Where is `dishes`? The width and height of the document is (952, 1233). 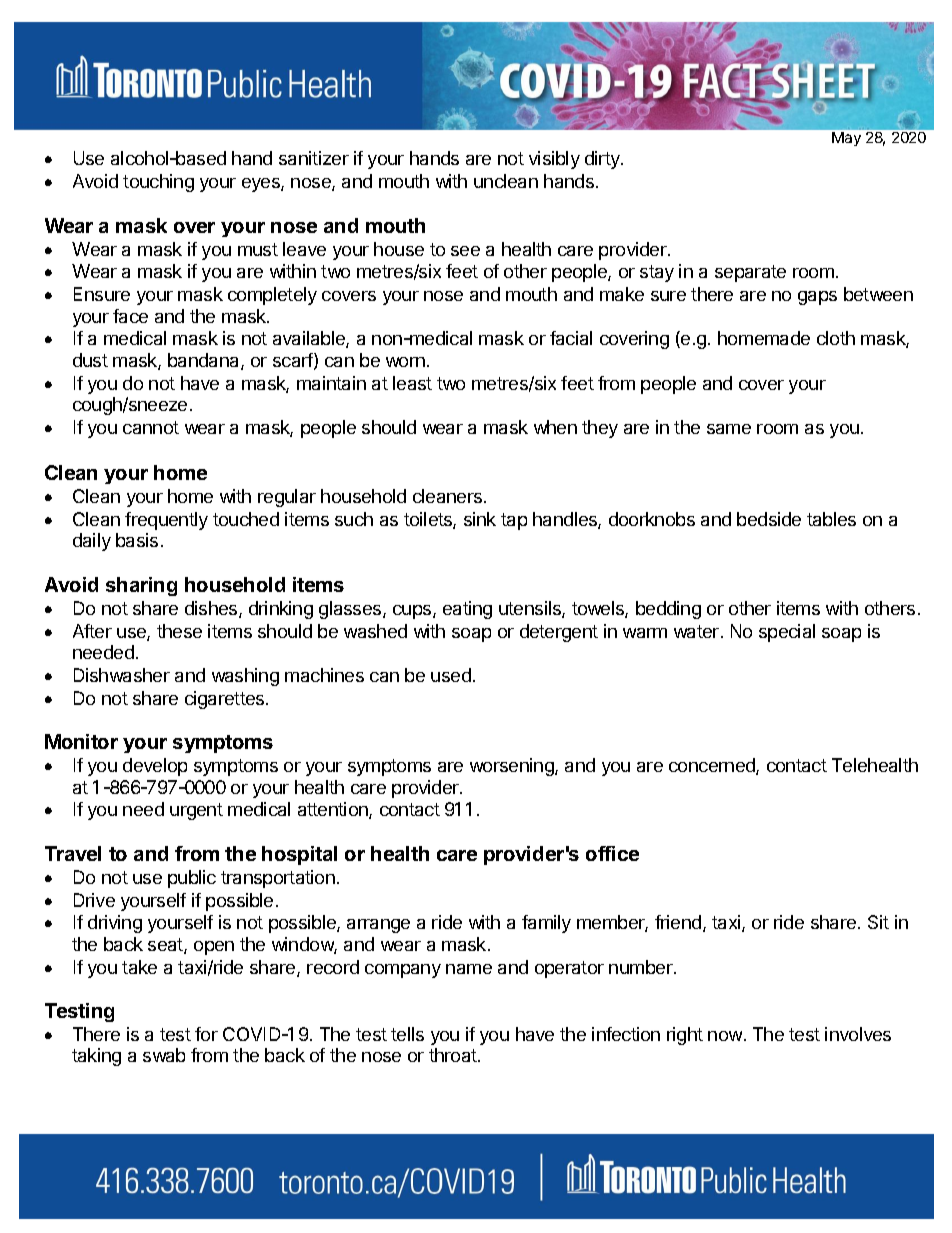 dishes is located at coordinates (212, 609).
